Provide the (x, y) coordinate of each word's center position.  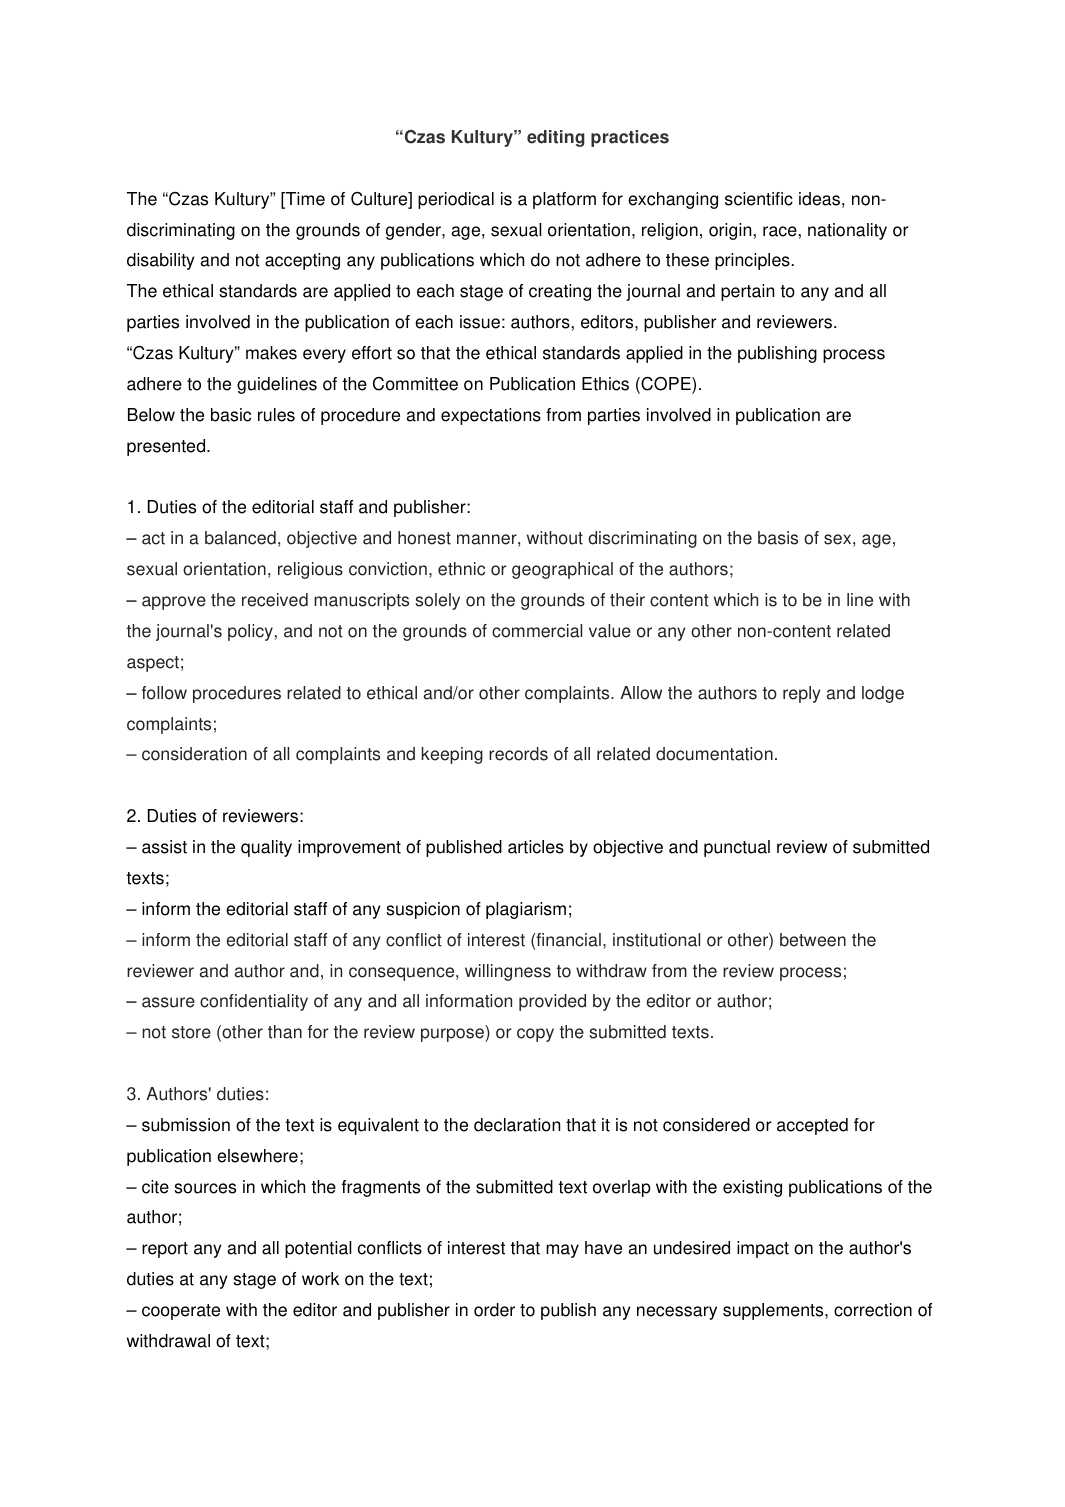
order (494, 1310)
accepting (302, 261)
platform (564, 200)
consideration (194, 754)
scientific (759, 199)
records (518, 754)
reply (801, 694)
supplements (774, 1311)
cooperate (181, 1312)
